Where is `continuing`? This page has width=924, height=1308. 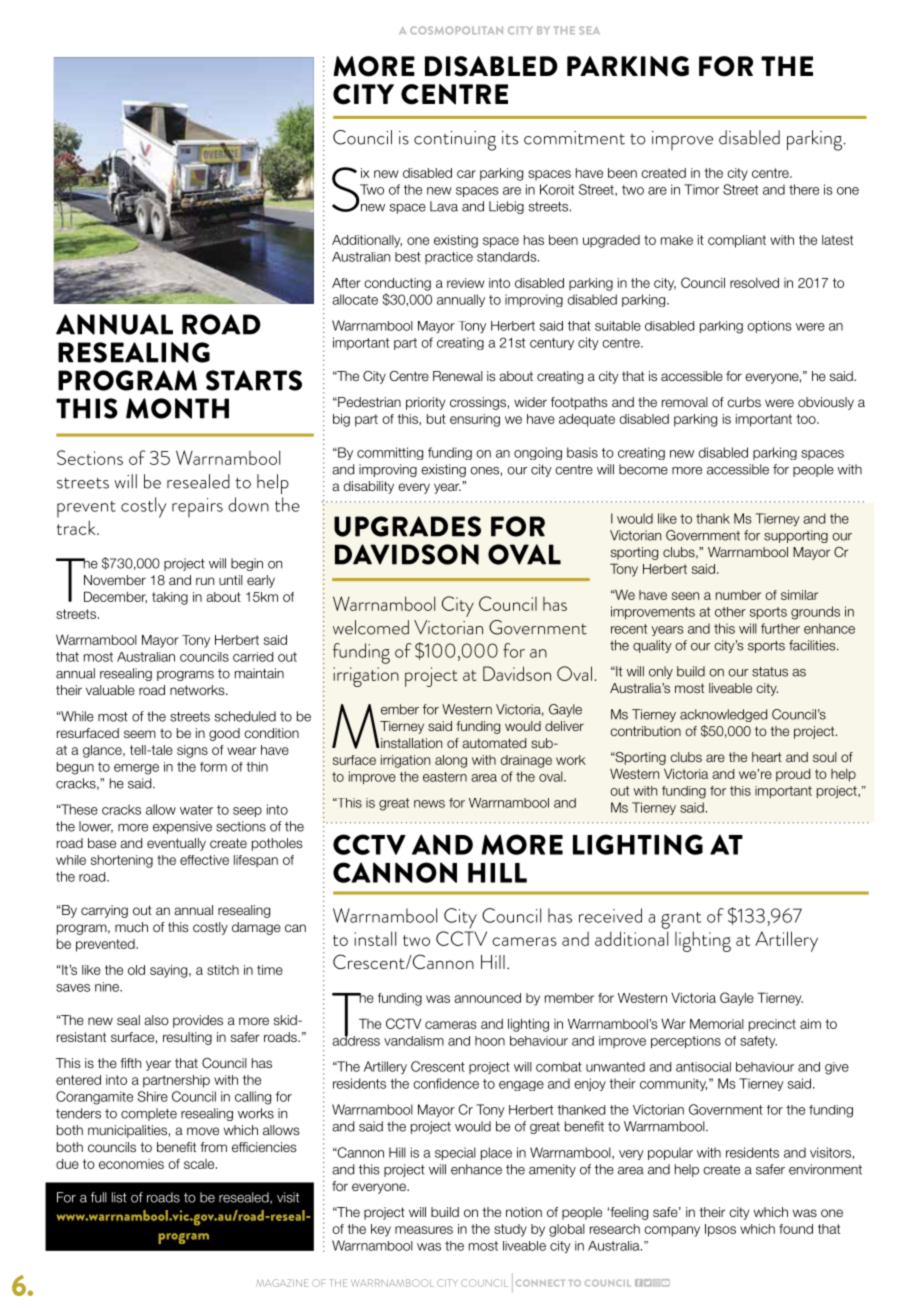 continuing is located at coordinates (455, 141).
